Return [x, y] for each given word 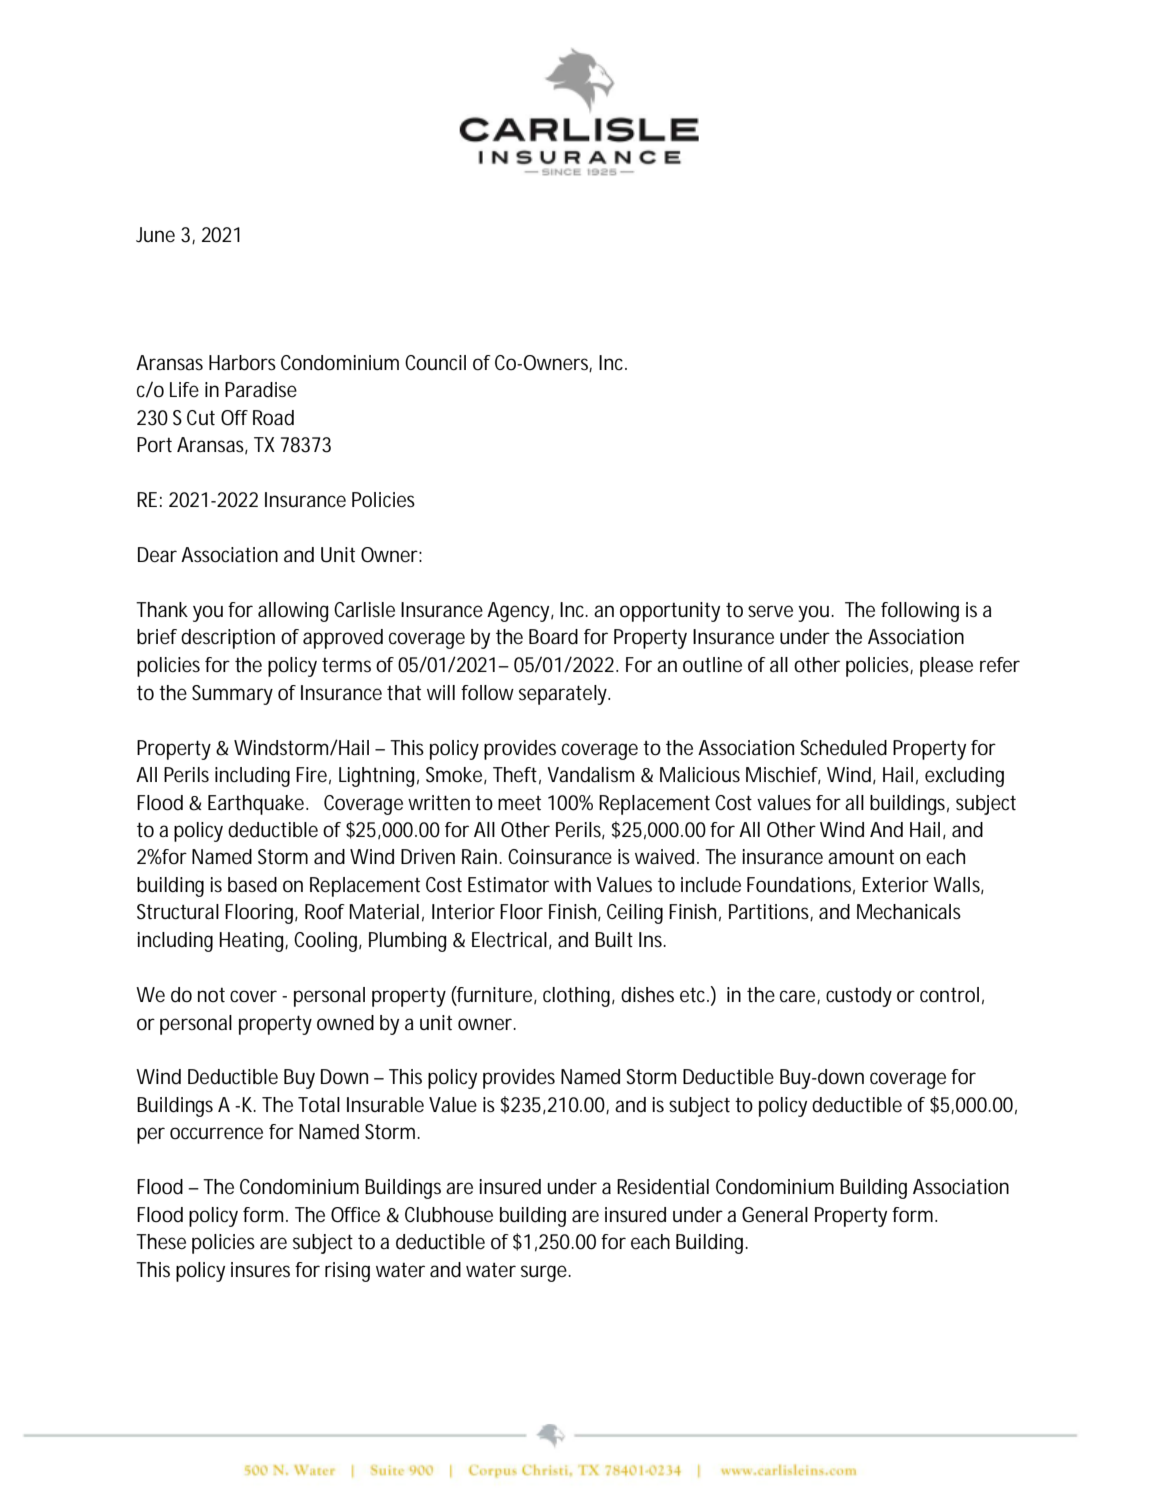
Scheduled [844, 748]
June [155, 235]
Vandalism [590, 775]
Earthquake [258, 805]
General [775, 1215]
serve [770, 611]
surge [545, 1273]
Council [435, 363]
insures [260, 1270]
